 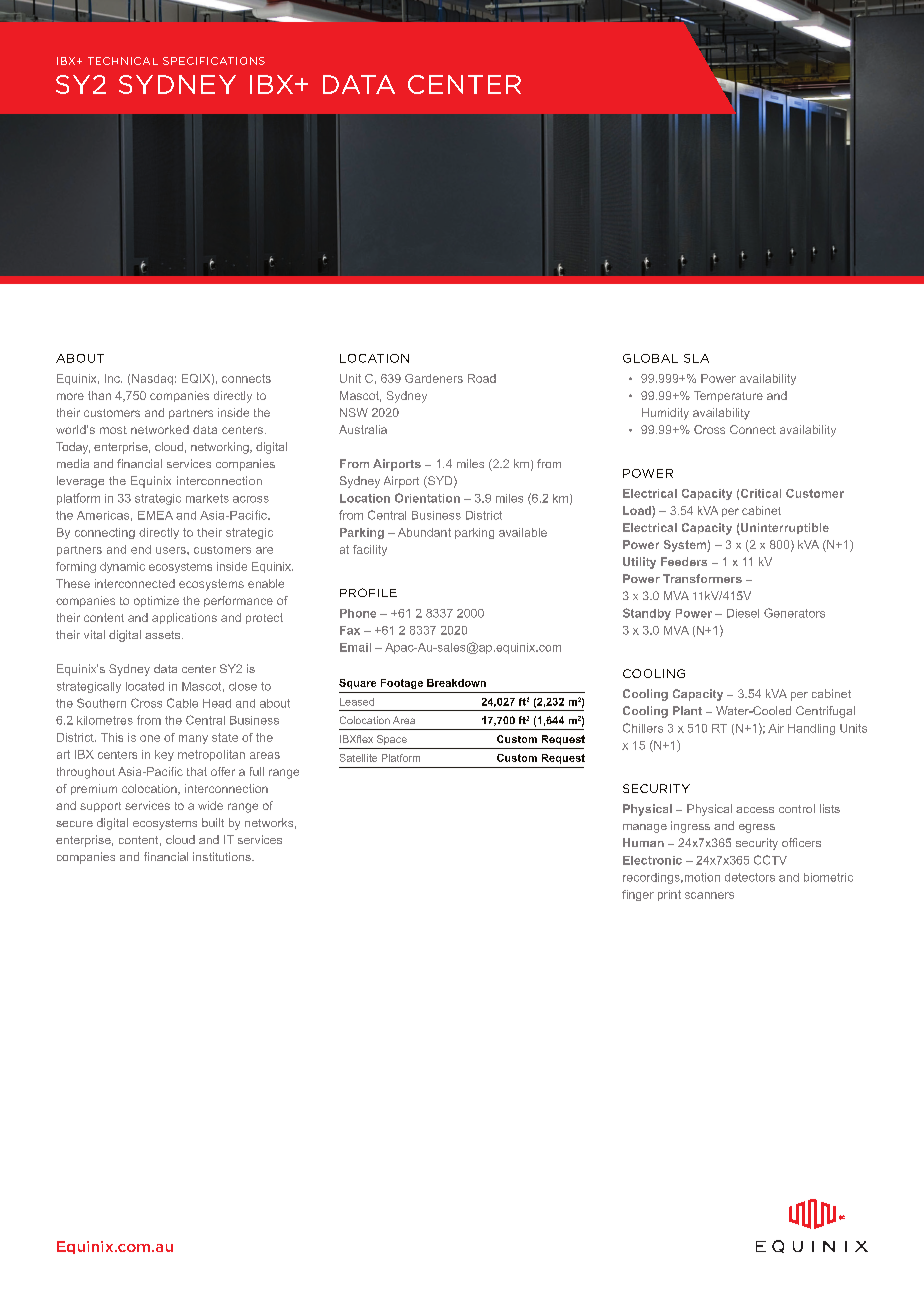 I want to click on SLA, so click(x=696, y=358).
